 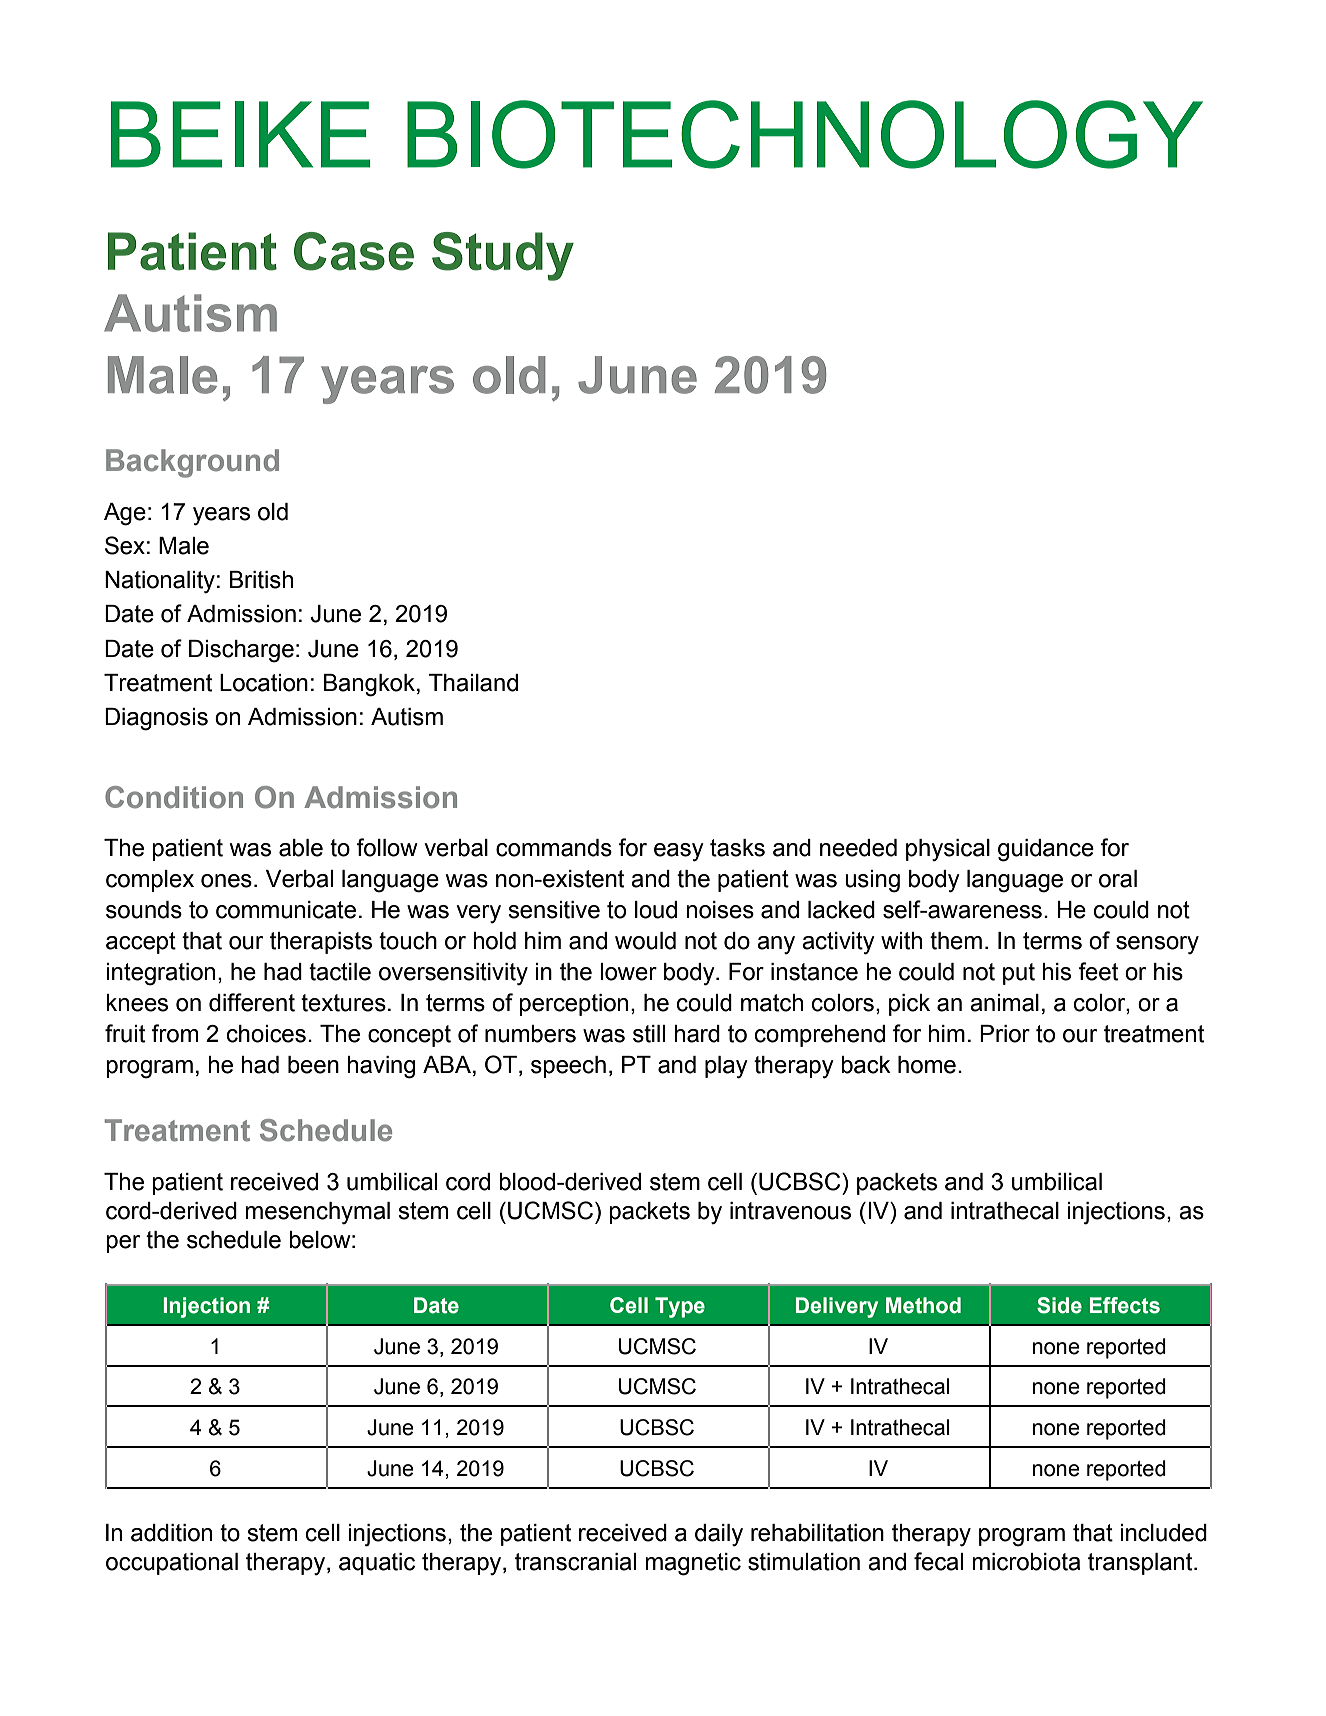 I want to click on easy, so click(x=679, y=852).
